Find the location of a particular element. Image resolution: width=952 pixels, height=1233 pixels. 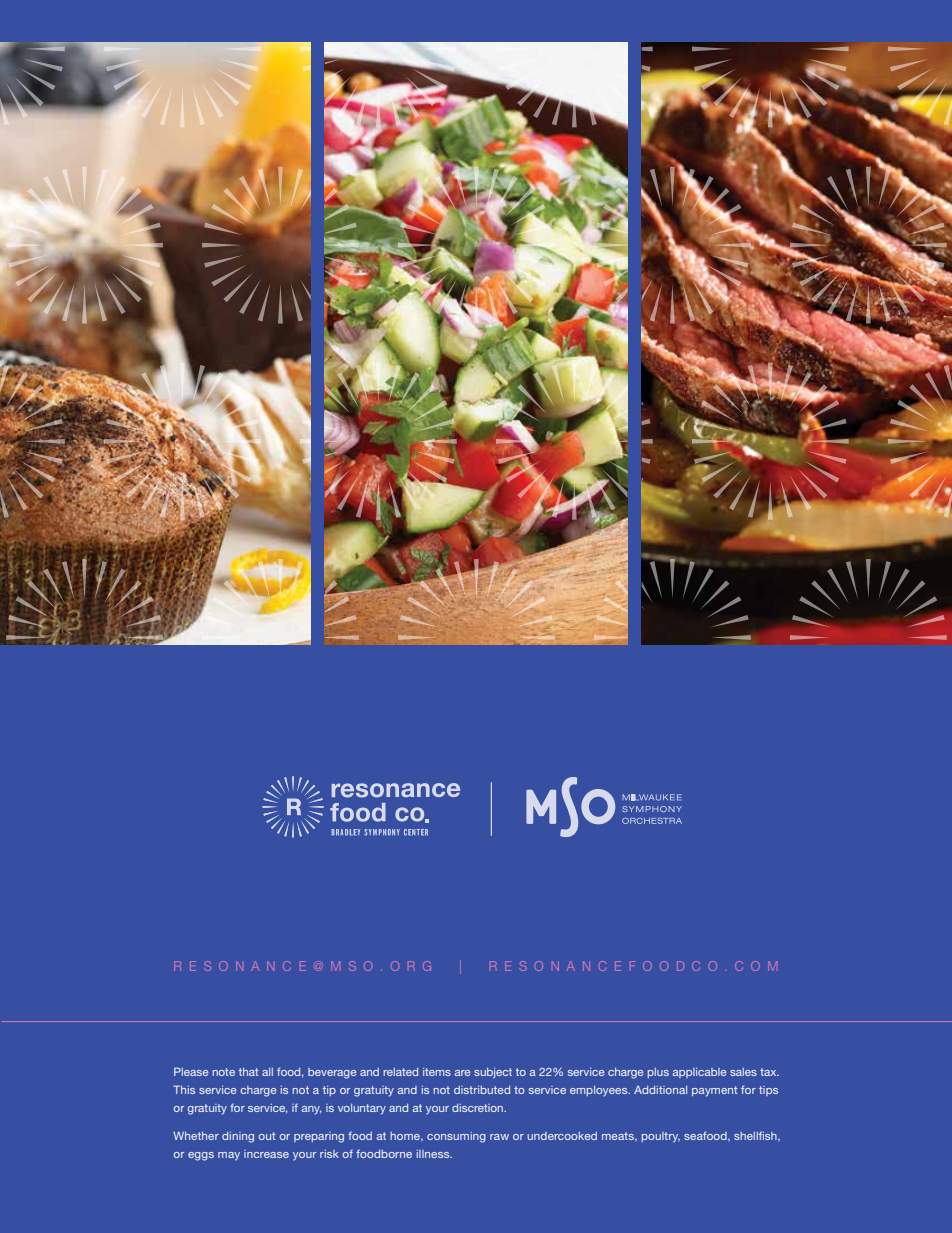

raw is located at coordinates (499, 1137).
